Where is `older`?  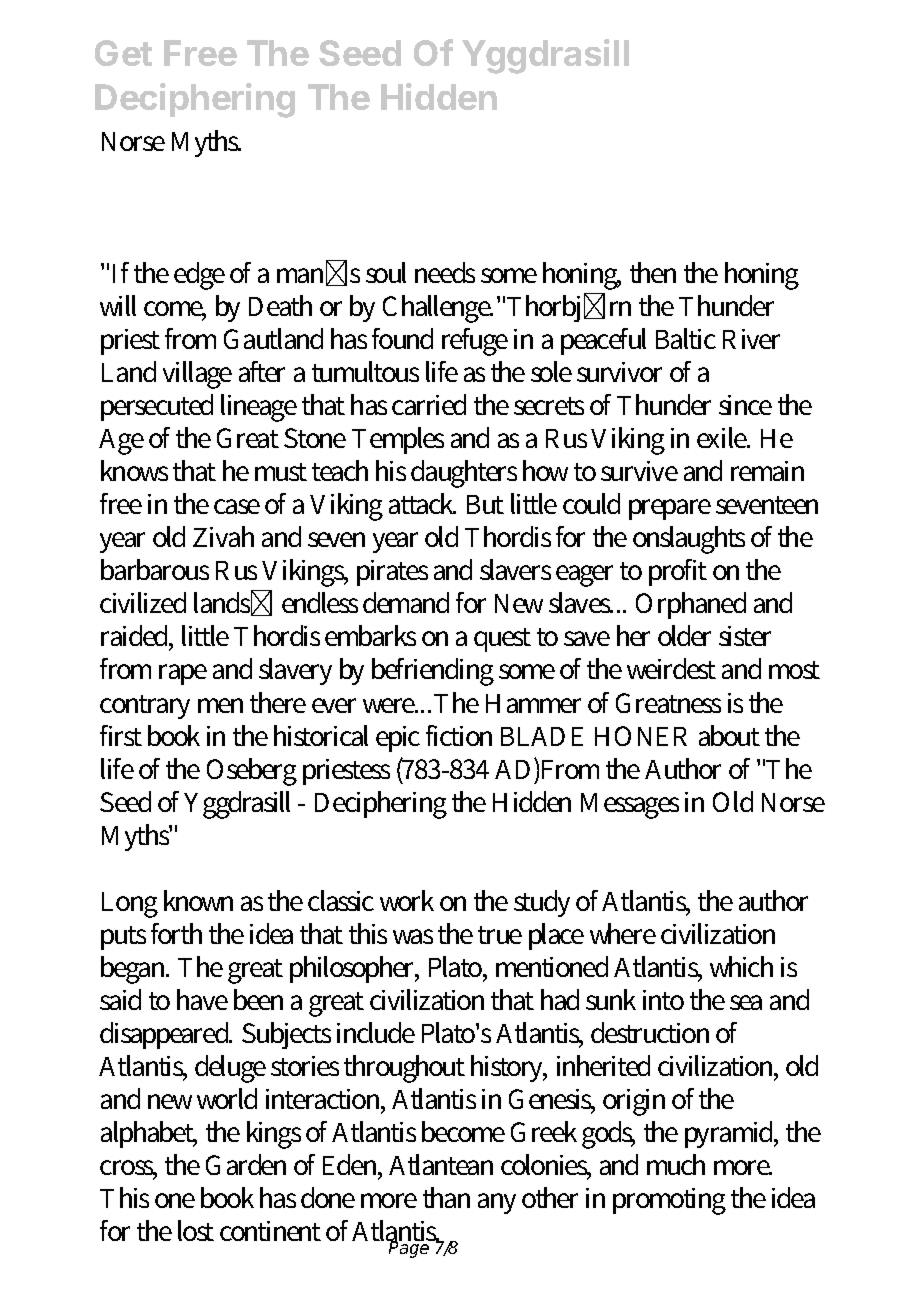
older is located at coordinates (684, 635).
